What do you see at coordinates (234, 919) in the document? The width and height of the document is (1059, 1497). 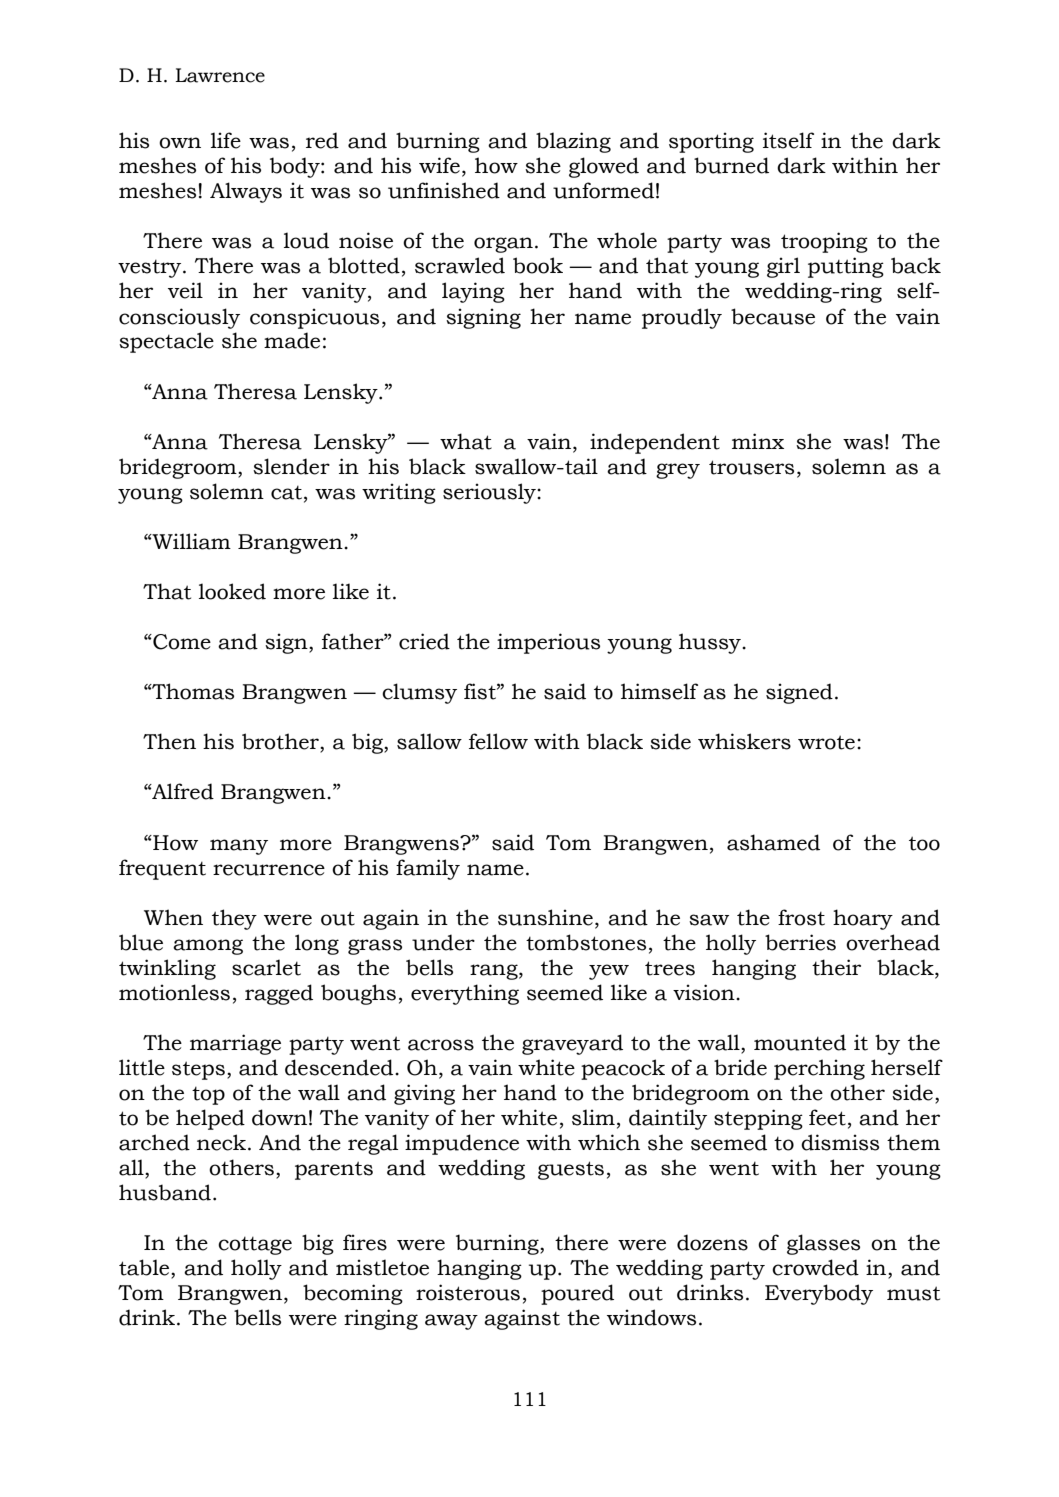 I see `they` at bounding box center [234, 919].
